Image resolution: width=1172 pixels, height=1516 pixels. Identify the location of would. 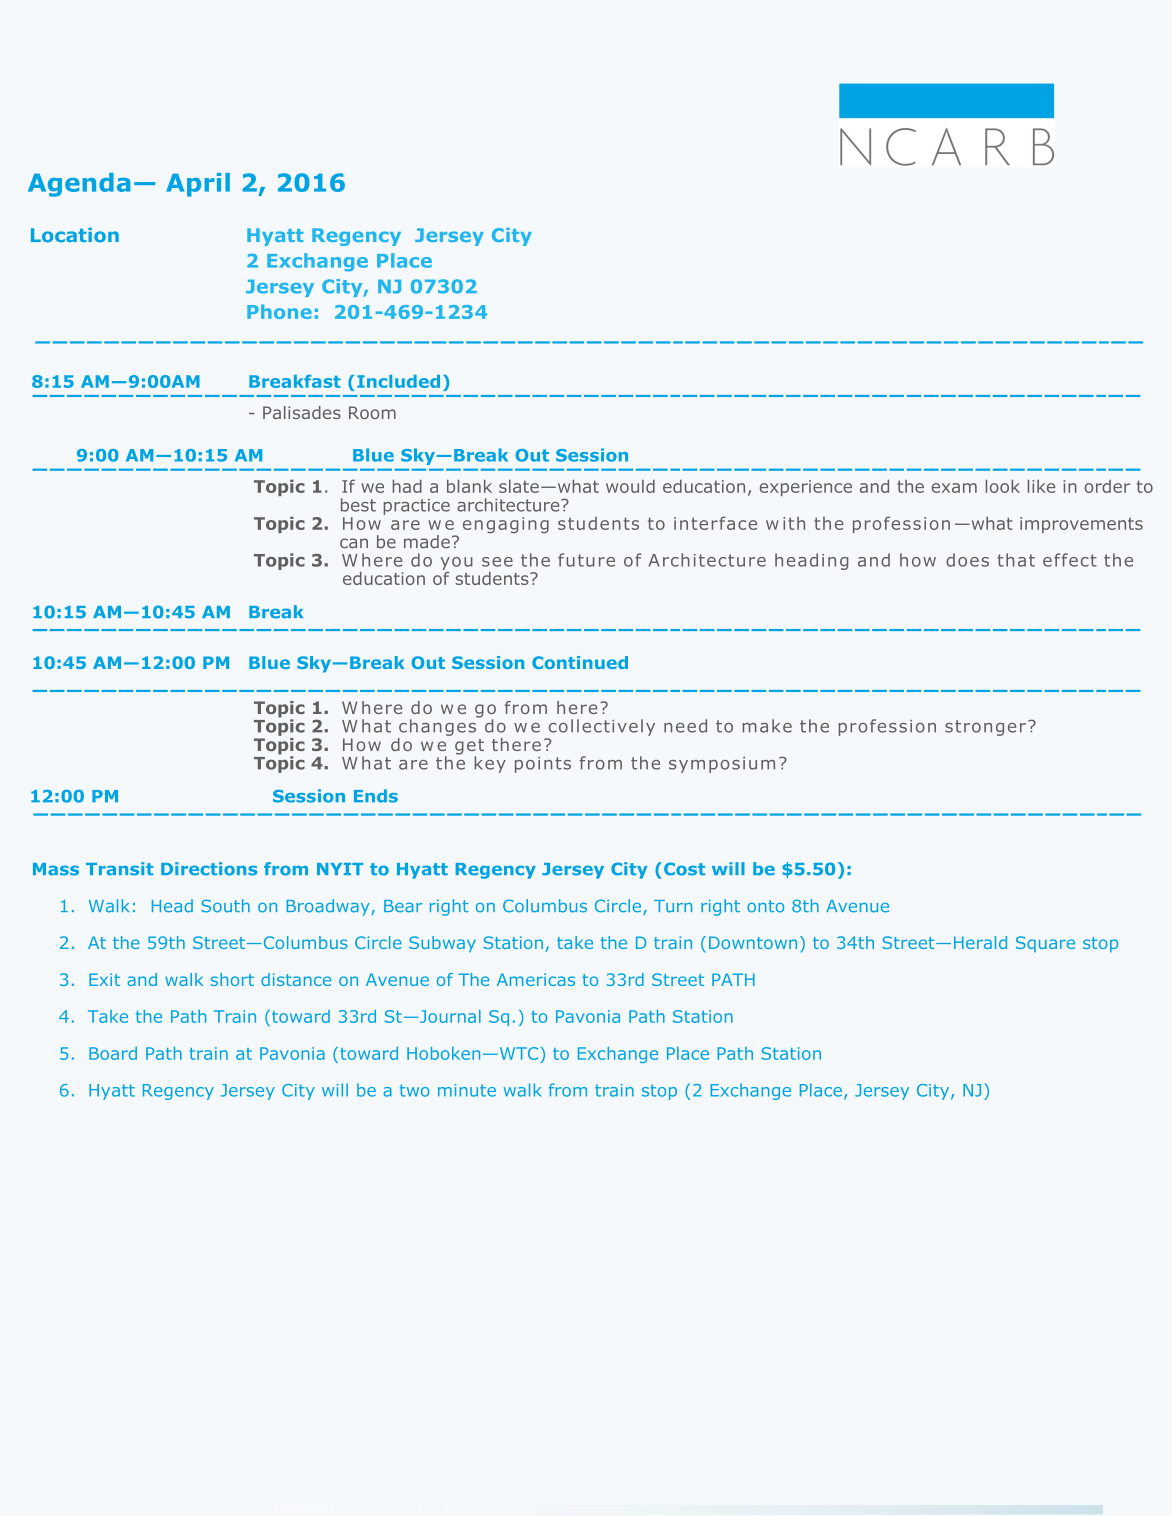
(630, 486).
